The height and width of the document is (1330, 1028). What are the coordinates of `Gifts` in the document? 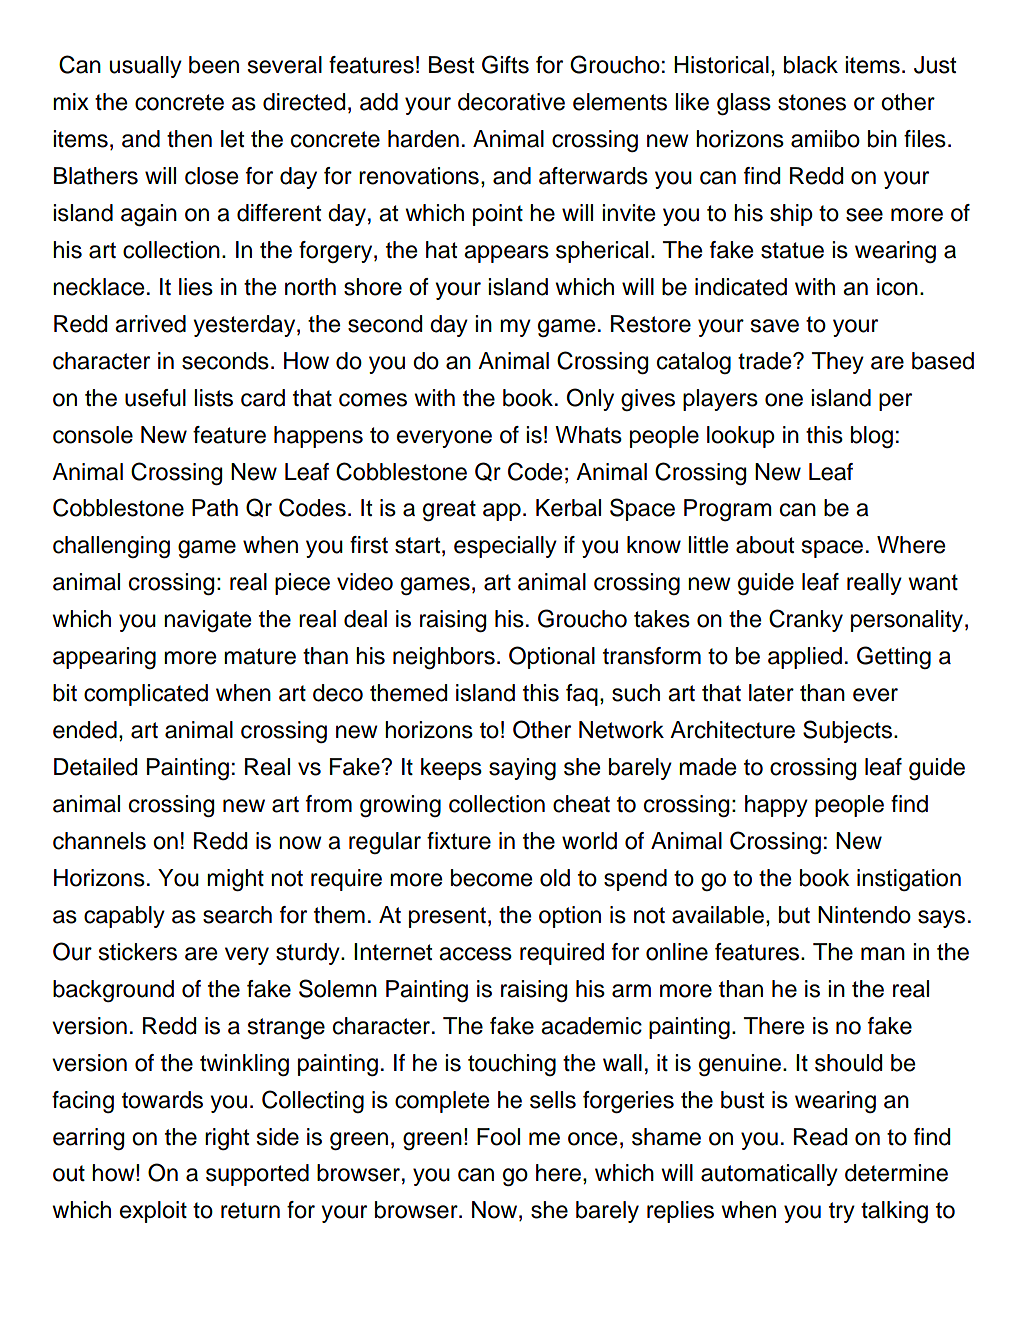 It's located at (505, 64).
